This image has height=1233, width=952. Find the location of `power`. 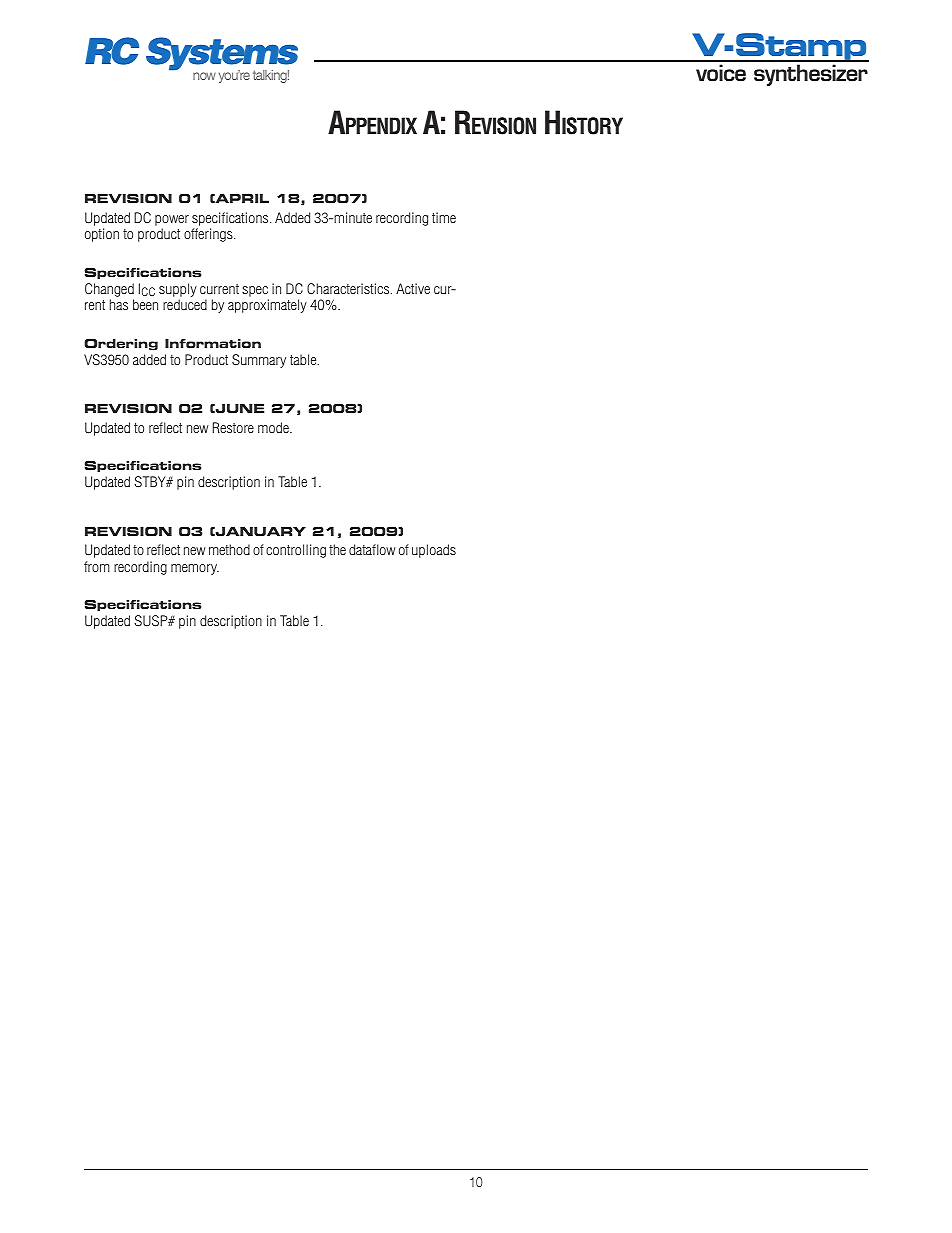

power is located at coordinates (172, 220).
